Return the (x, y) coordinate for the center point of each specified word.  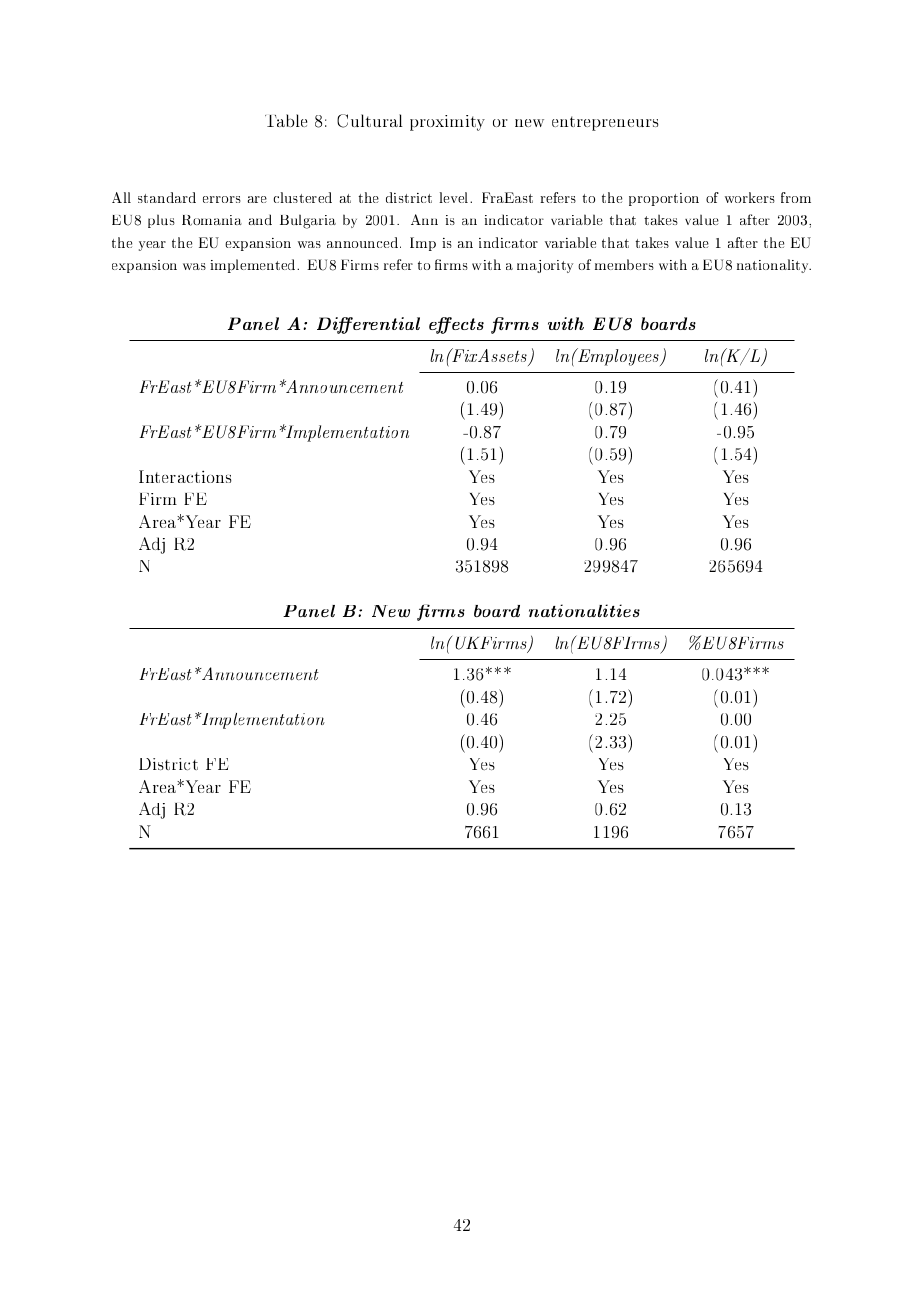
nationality (774, 266)
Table (286, 120)
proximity (447, 123)
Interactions (185, 476)
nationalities (584, 610)
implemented (254, 266)
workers (750, 197)
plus (161, 221)
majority (545, 266)
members (624, 264)
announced (364, 242)
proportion (664, 199)
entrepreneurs (605, 123)
